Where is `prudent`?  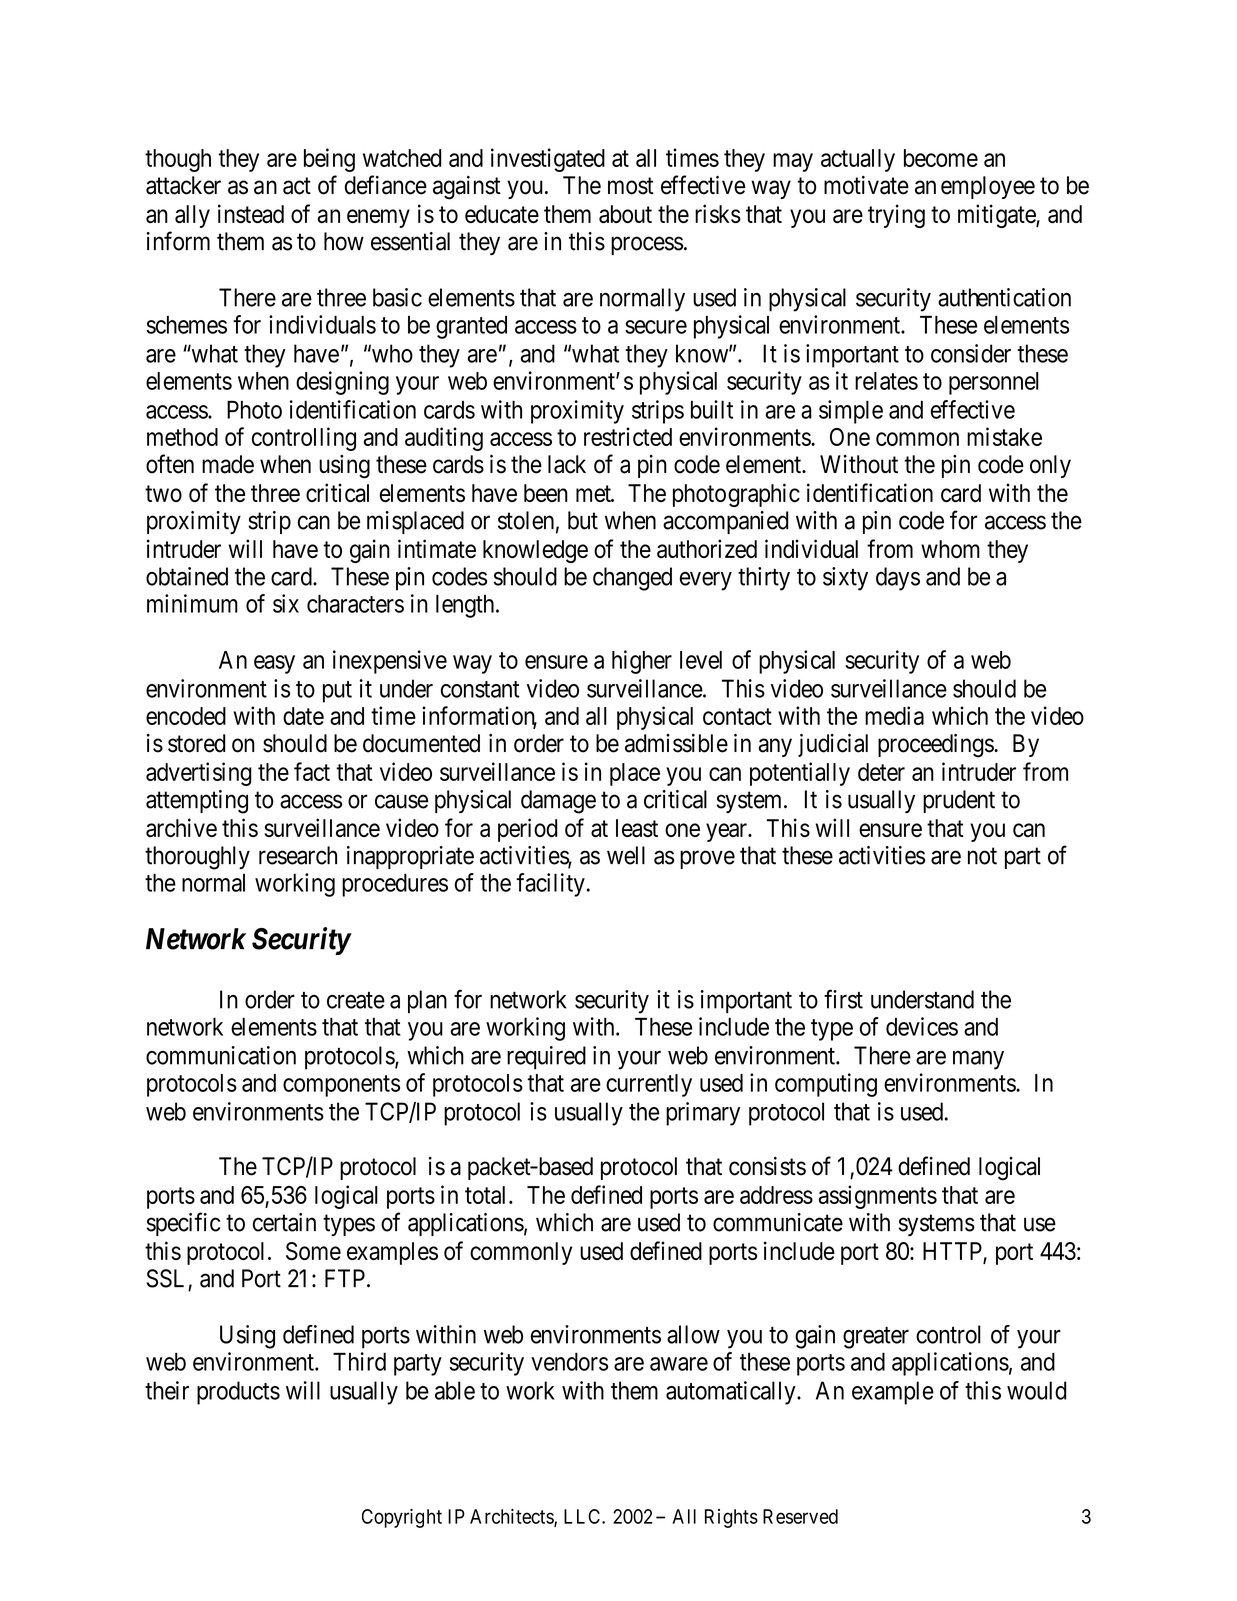 prudent is located at coordinates (959, 801).
